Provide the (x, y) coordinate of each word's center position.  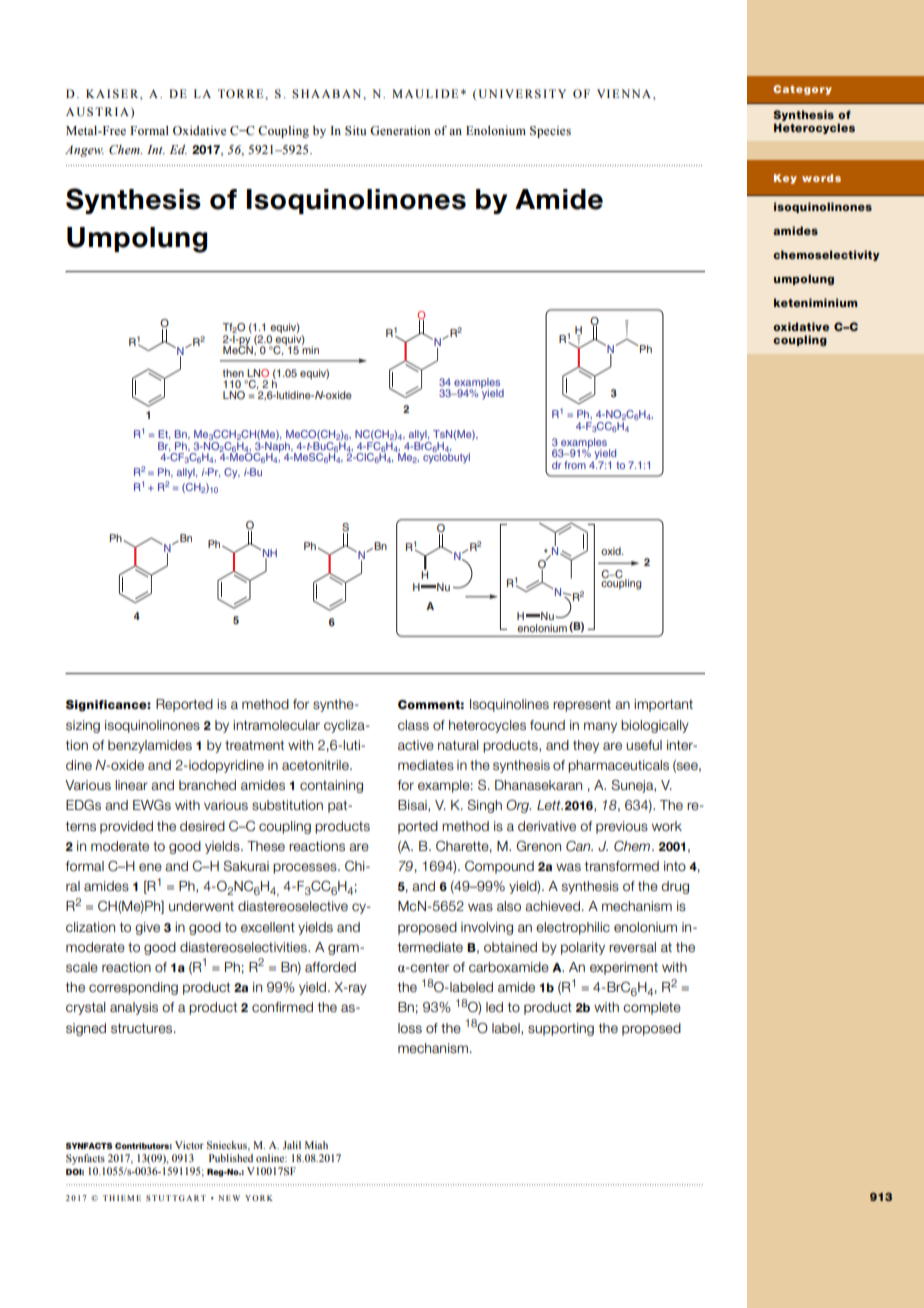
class (413, 725)
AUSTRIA (97, 112)
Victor (189, 1145)
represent (582, 705)
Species (550, 132)
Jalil (292, 1145)
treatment (254, 745)
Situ (355, 131)
